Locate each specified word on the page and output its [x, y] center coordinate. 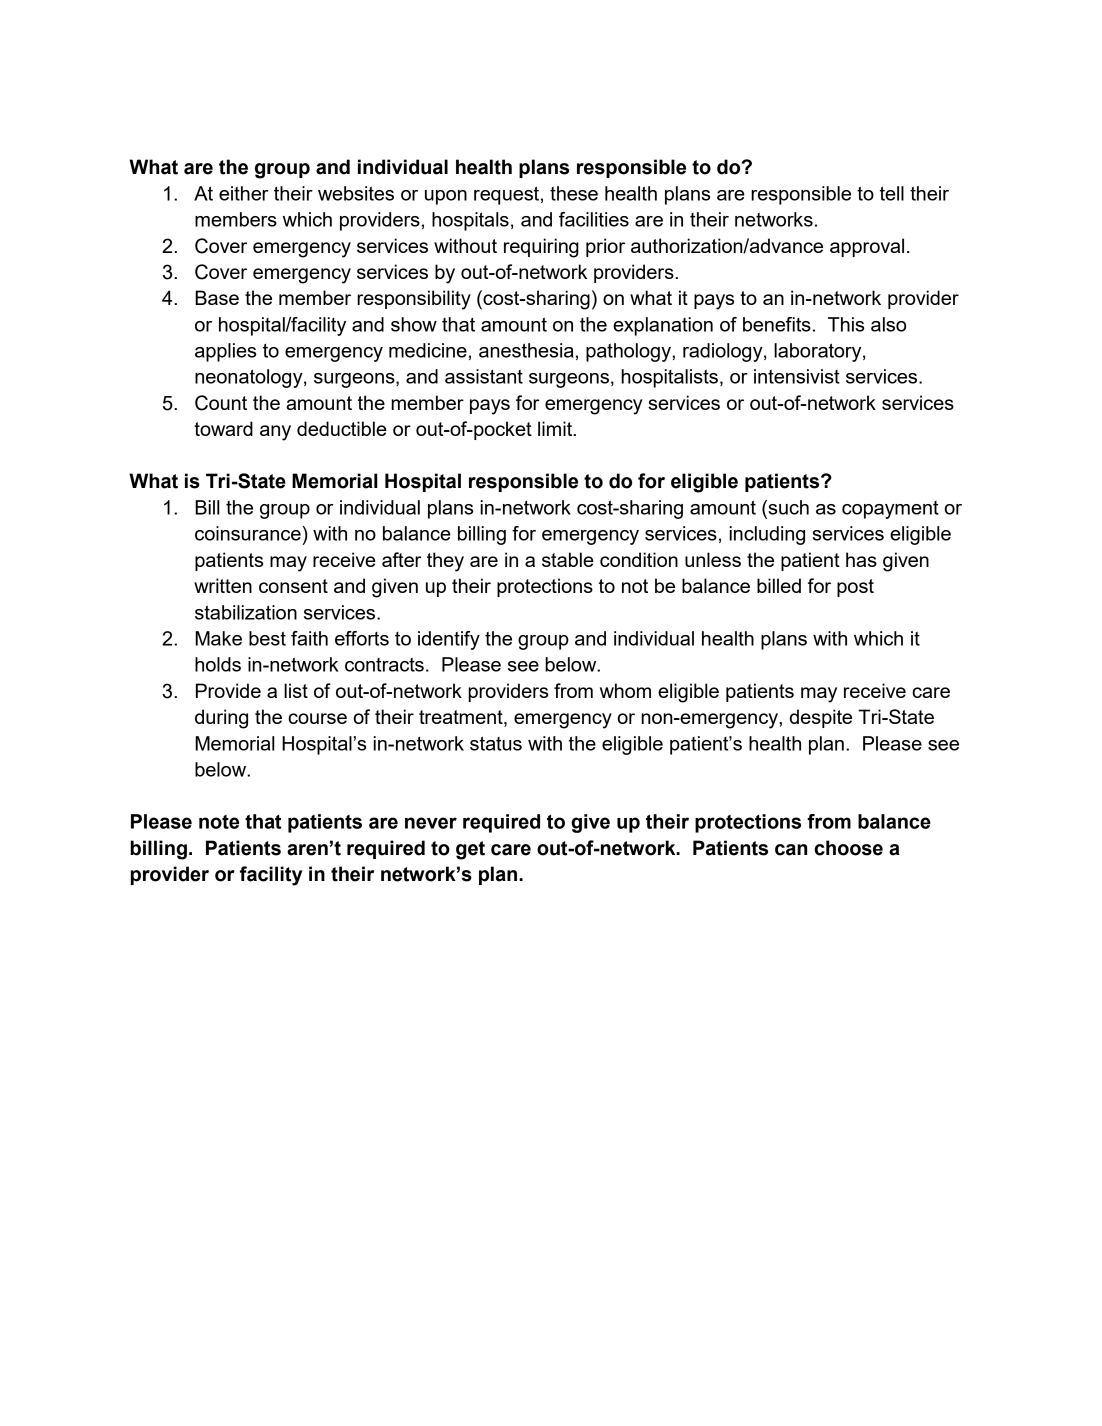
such [787, 507]
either [244, 193]
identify [449, 640]
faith [309, 638]
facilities [594, 219]
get [470, 850]
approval [867, 247]
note [219, 822]
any [275, 433]
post [855, 588]
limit [556, 428]
